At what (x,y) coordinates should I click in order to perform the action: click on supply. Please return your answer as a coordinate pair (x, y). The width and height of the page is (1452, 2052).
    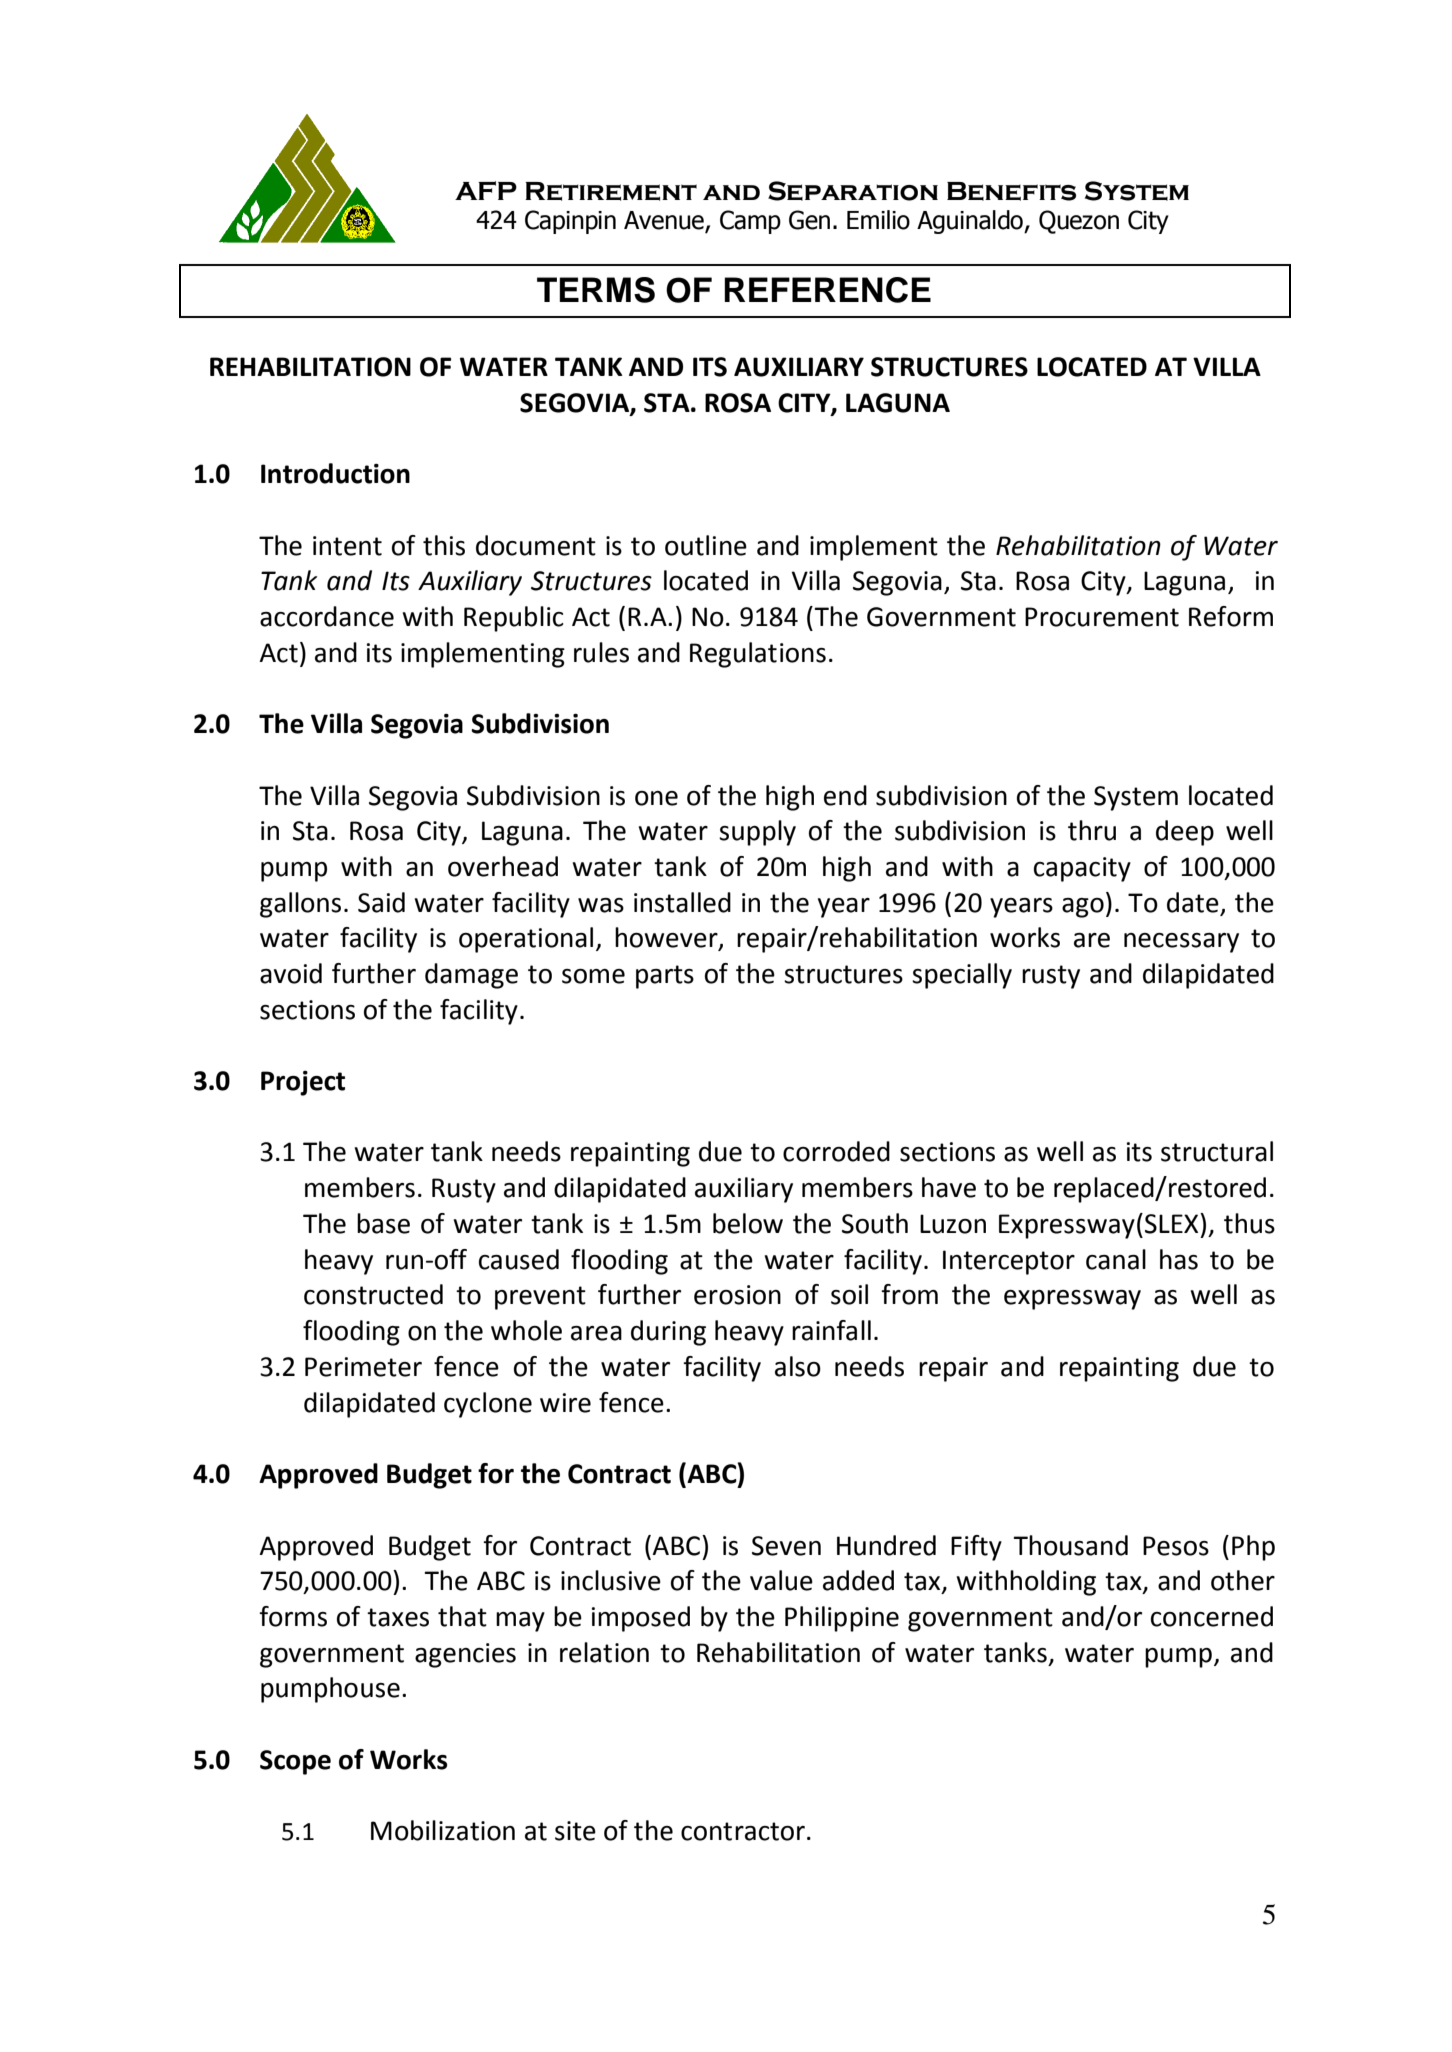
    Looking at the image, I should click on (757, 833).
